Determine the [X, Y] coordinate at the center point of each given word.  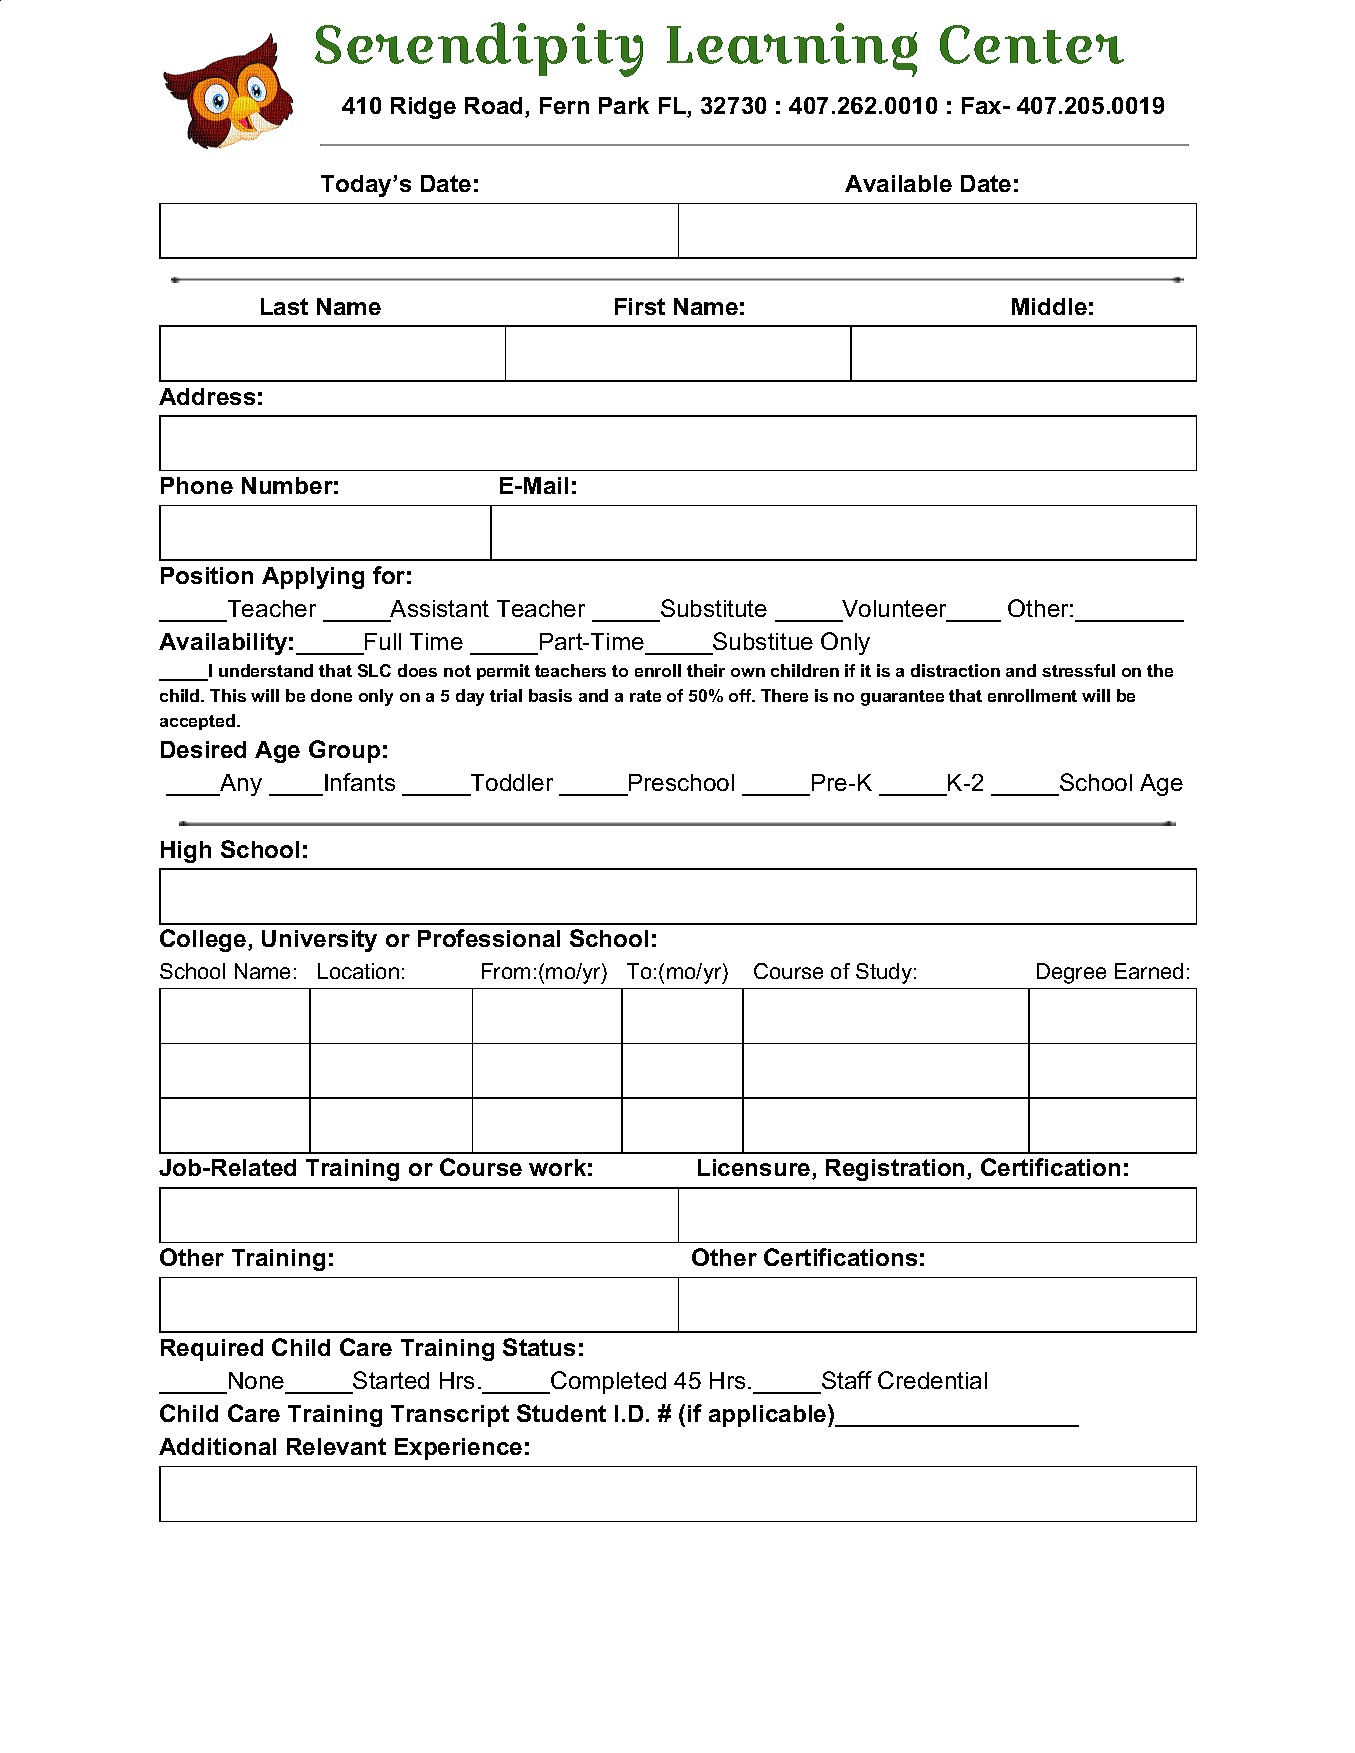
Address [207, 396]
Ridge [423, 108]
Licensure [755, 1169]
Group [344, 751]
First [640, 306]
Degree [1071, 973]
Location [358, 971]
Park [624, 105]
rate [645, 696]
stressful [1078, 670]
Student [561, 1413]
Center [1032, 44]
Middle [1049, 306]
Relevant [336, 1446]
